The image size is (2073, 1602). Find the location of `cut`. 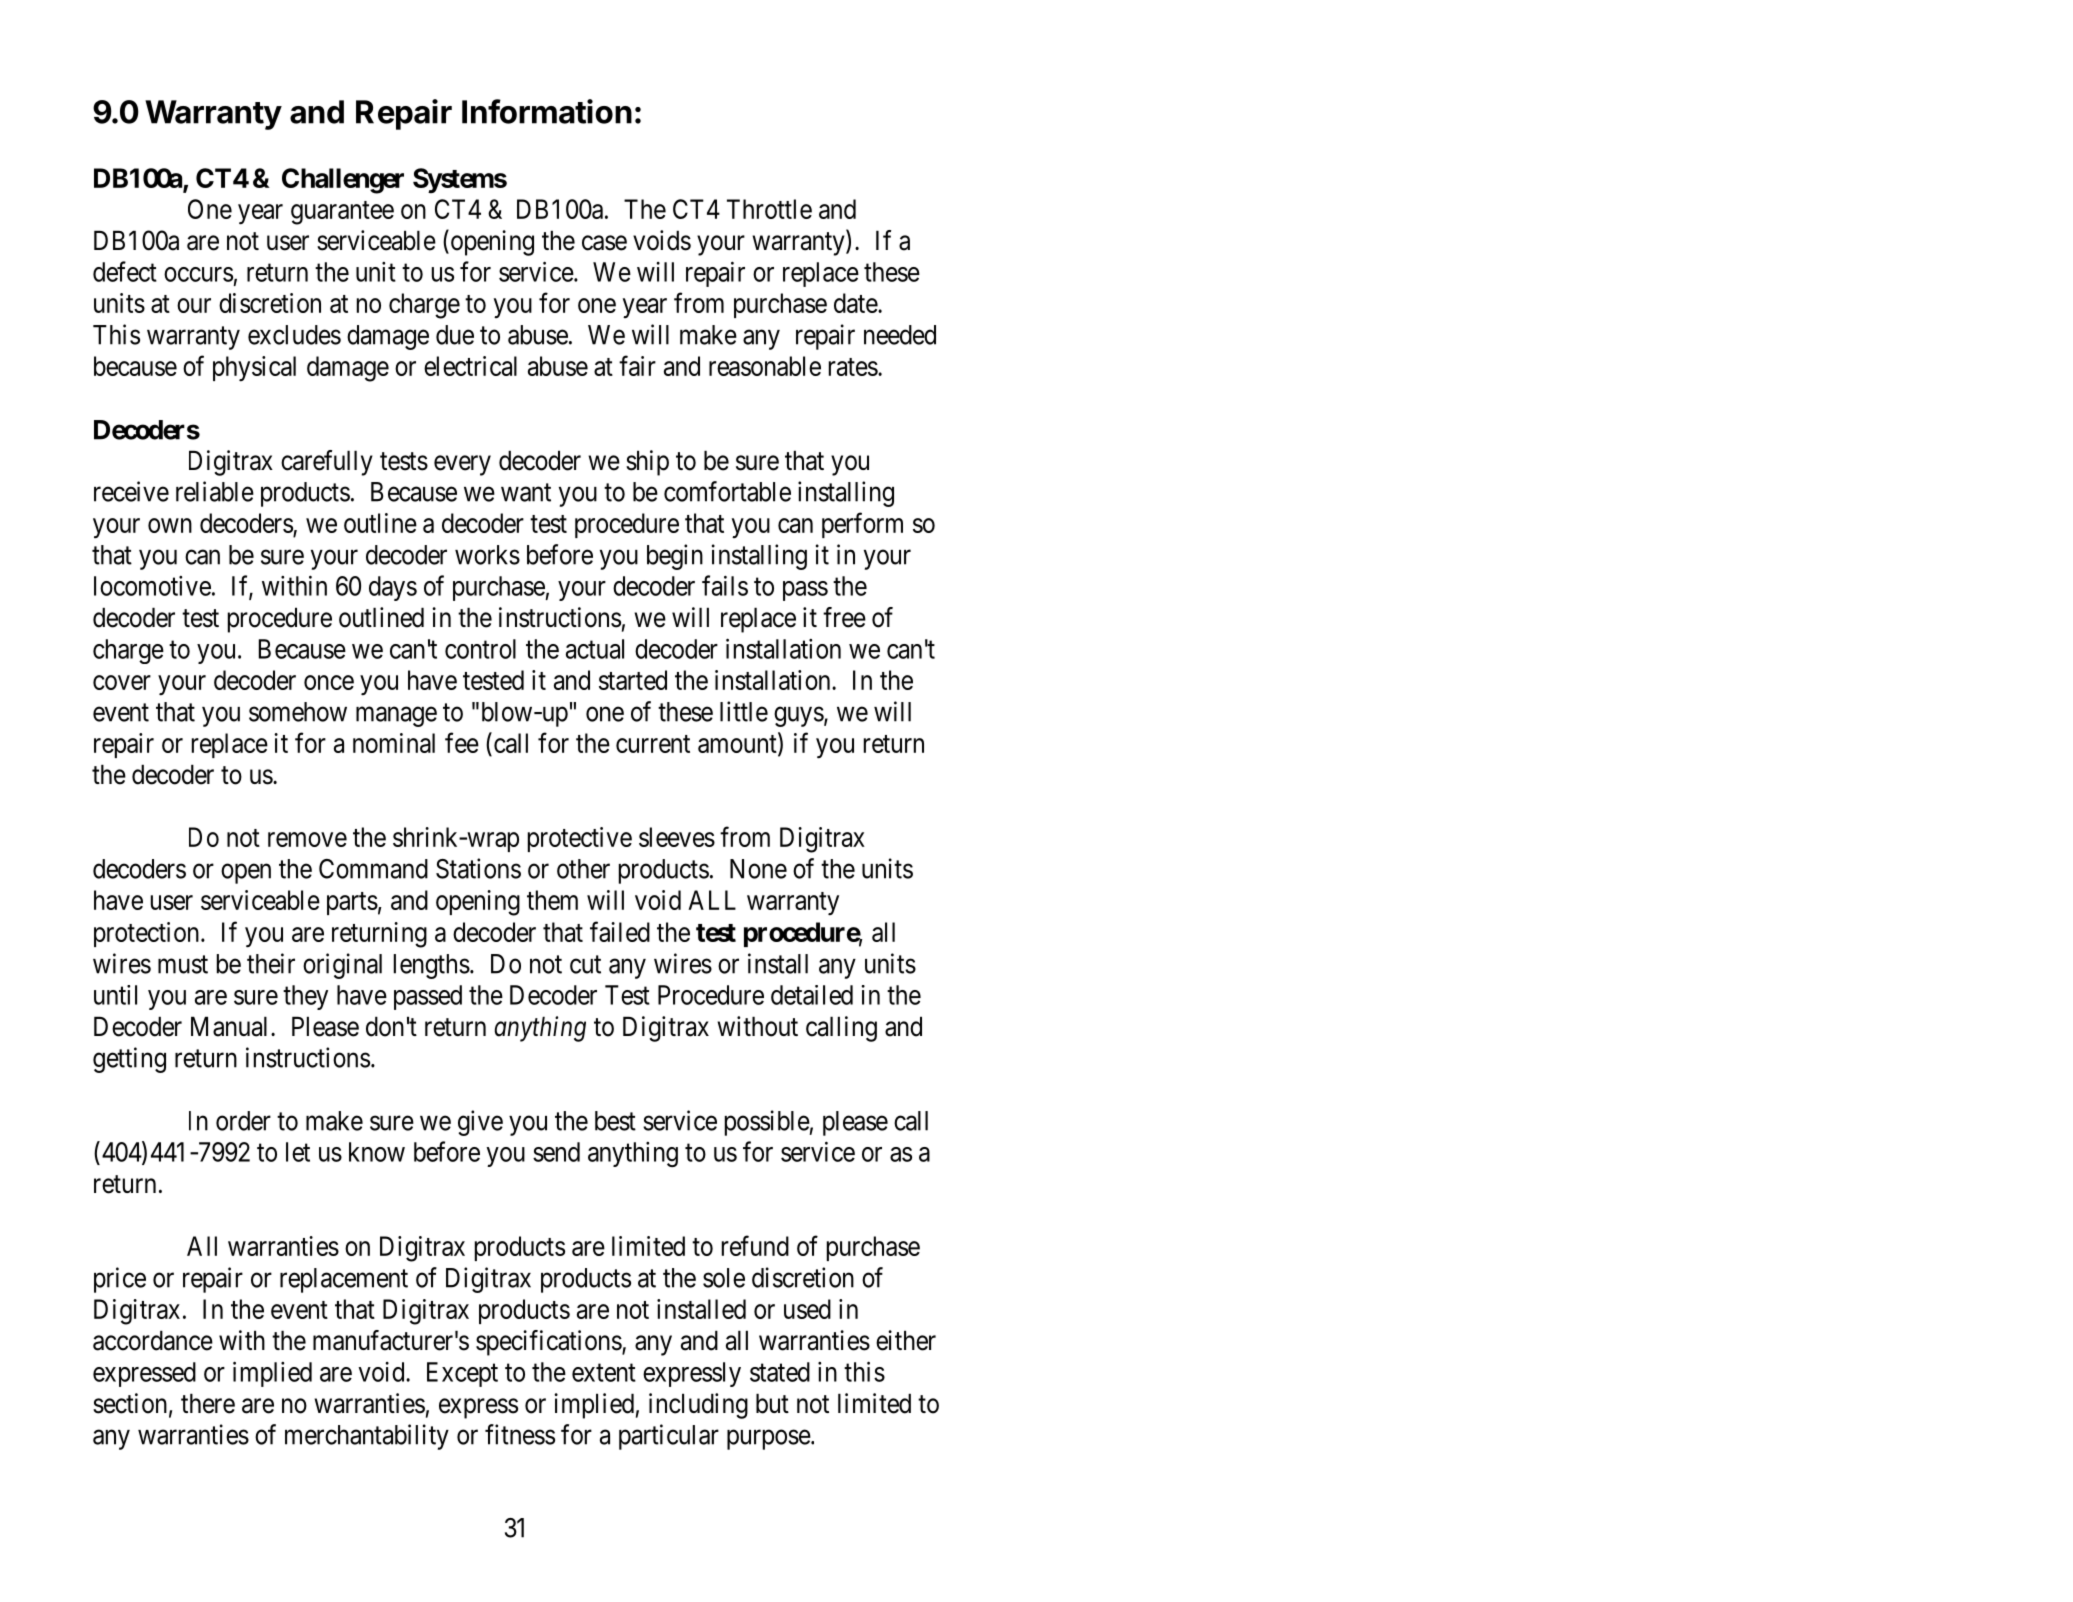

cut is located at coordinates (585, 964).
